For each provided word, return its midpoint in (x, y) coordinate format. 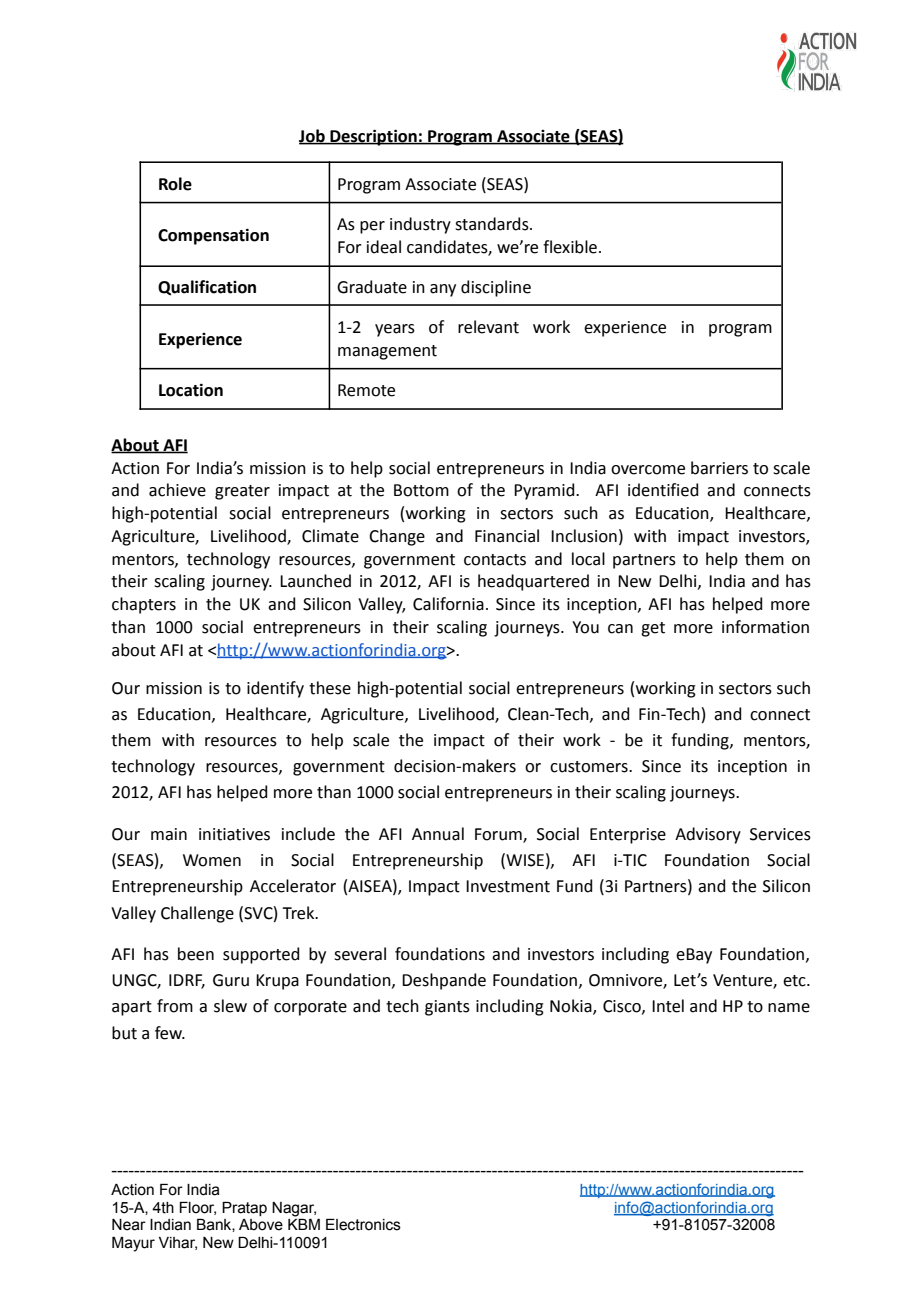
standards (493, 224)
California (448, 604)
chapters (144, 605)
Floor (197, 1208)
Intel (668, 1006)
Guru (231, 980)
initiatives (234, 834)
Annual (438, 834)
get (653, 629)
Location (191, 390)
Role (175, 184)
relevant (488, 327)
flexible (570, 247)
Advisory (708, 835)
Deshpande (444, 981)
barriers (719, 468)
